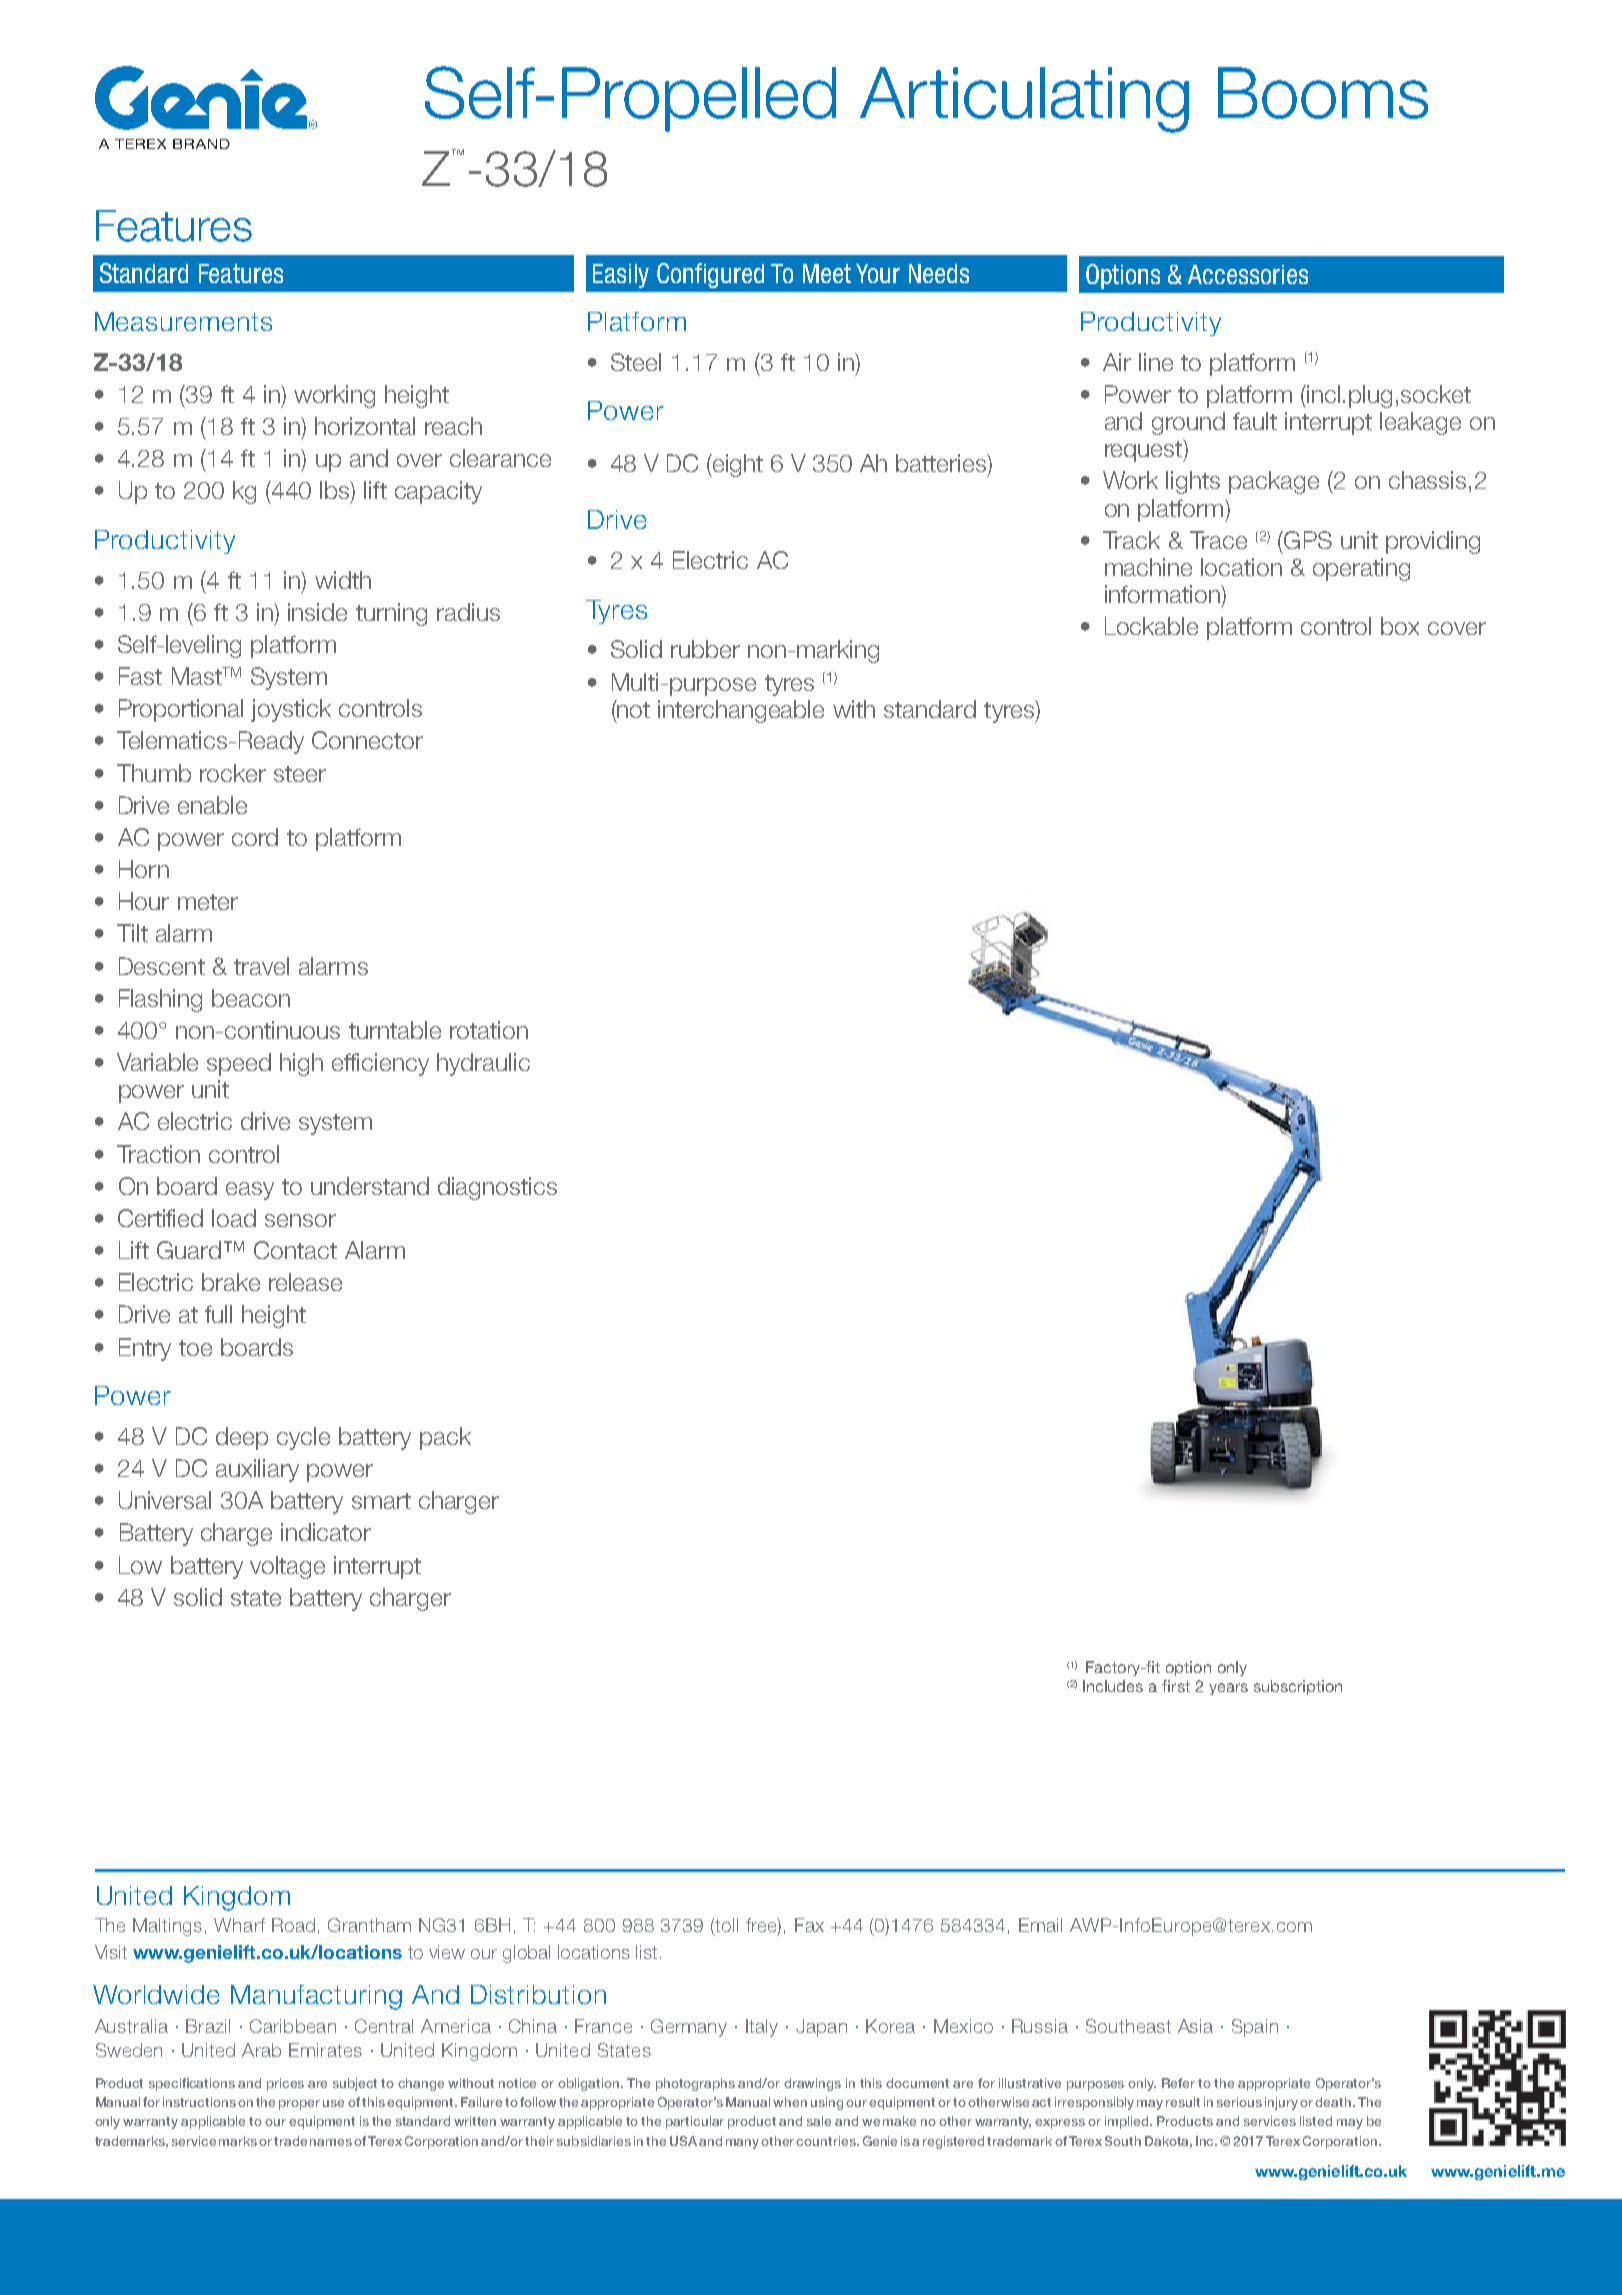 This image has height=2295, width=1622. Describe the element at coordinates (497, 1188) in the image. I see `diagnostics` at that location.
